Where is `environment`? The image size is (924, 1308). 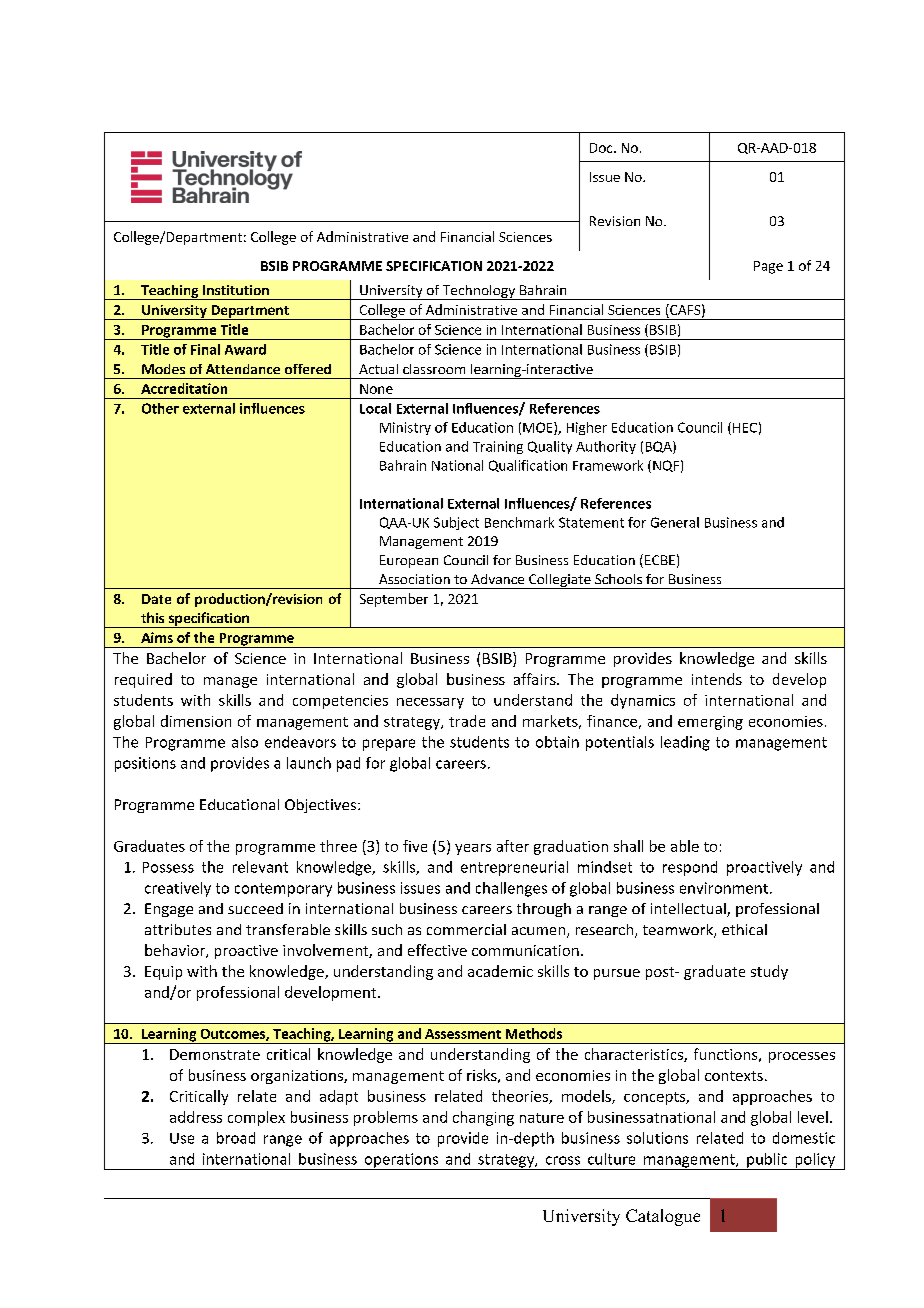 environment is located at coordinates (724, 888).
